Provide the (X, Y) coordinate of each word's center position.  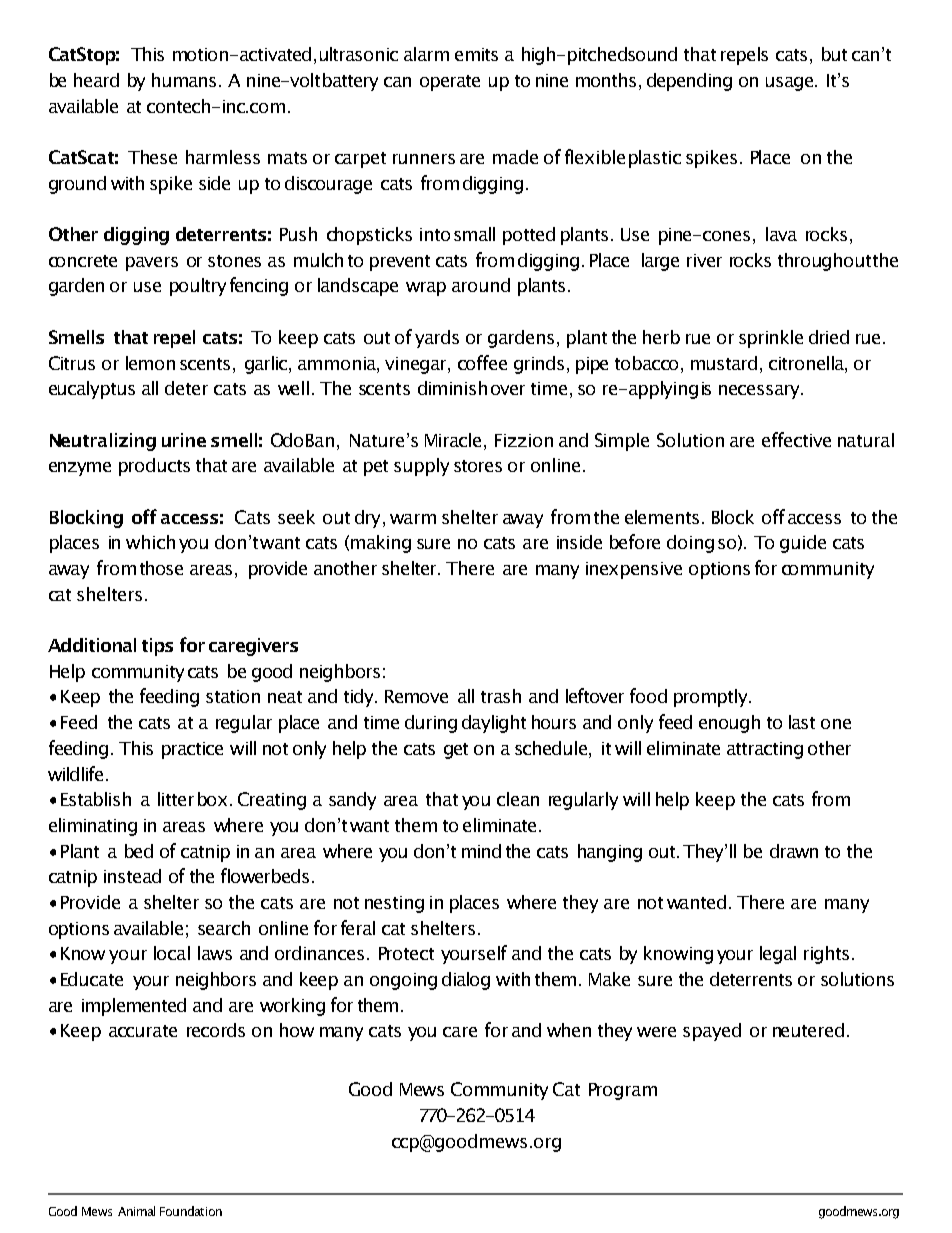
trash (501, 696)
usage (789, 84)
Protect (406, 953)
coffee (482, 362)
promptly (712, 698)
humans (184, 80)
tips (157, 647)
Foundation (191, 1211)
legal (778, 955)
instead (132, 876)
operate (450, 83)
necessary (761, 392)
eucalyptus (92, 390)
